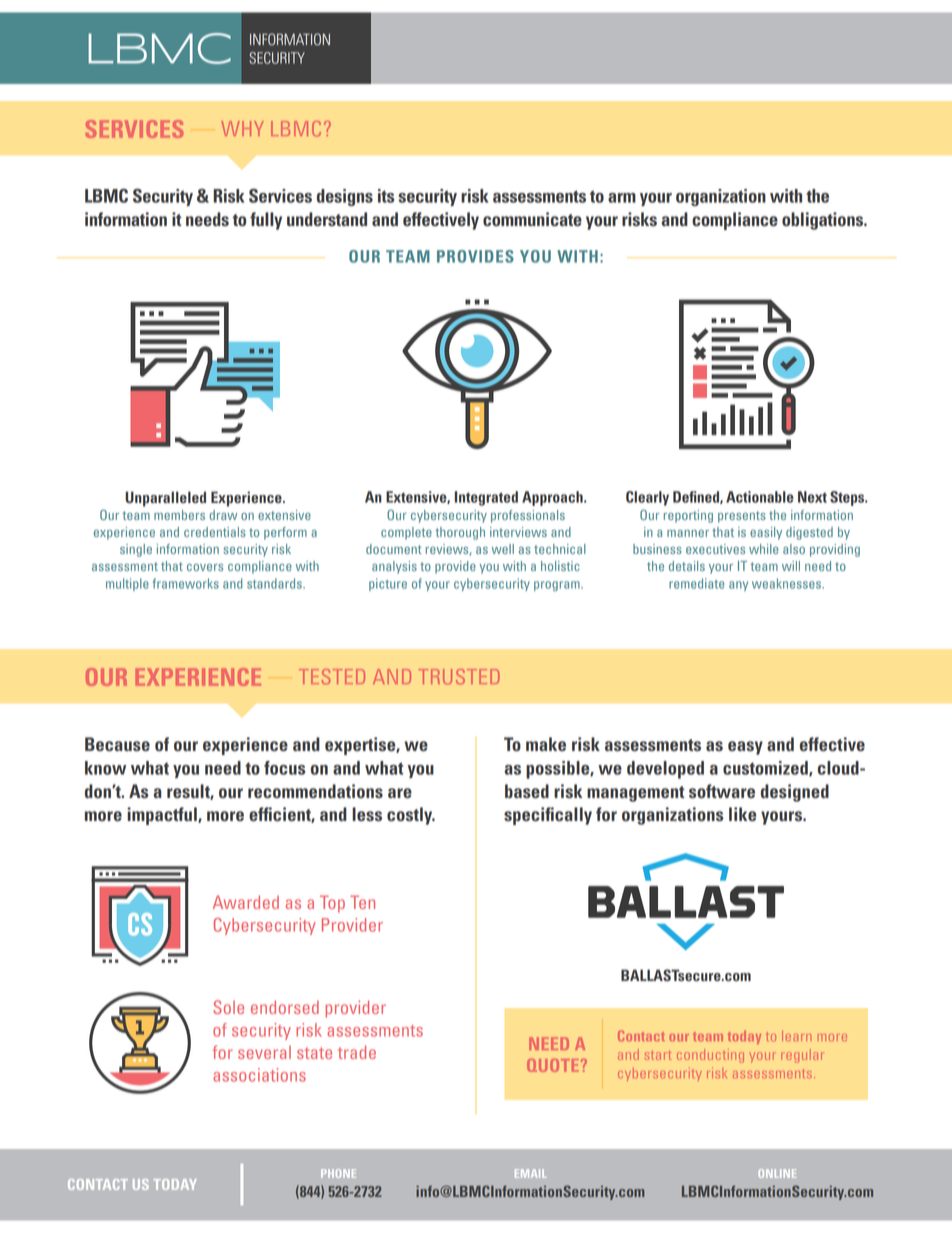  What do you see at coordinates (186, 583) in the document?
I see `frameworks` at bounding box center [186, 583].
